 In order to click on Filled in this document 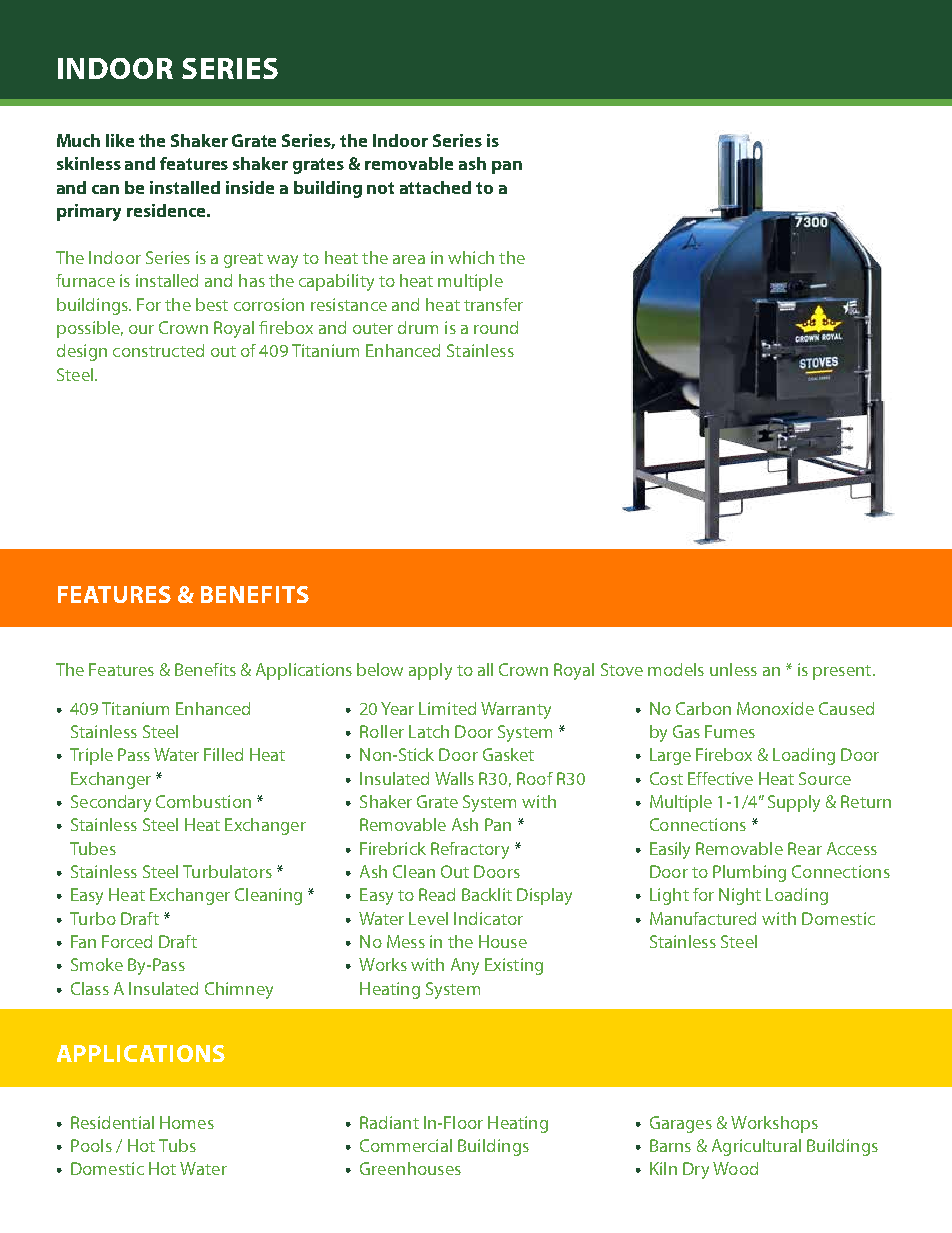, I will do `click(223, 754)`.
